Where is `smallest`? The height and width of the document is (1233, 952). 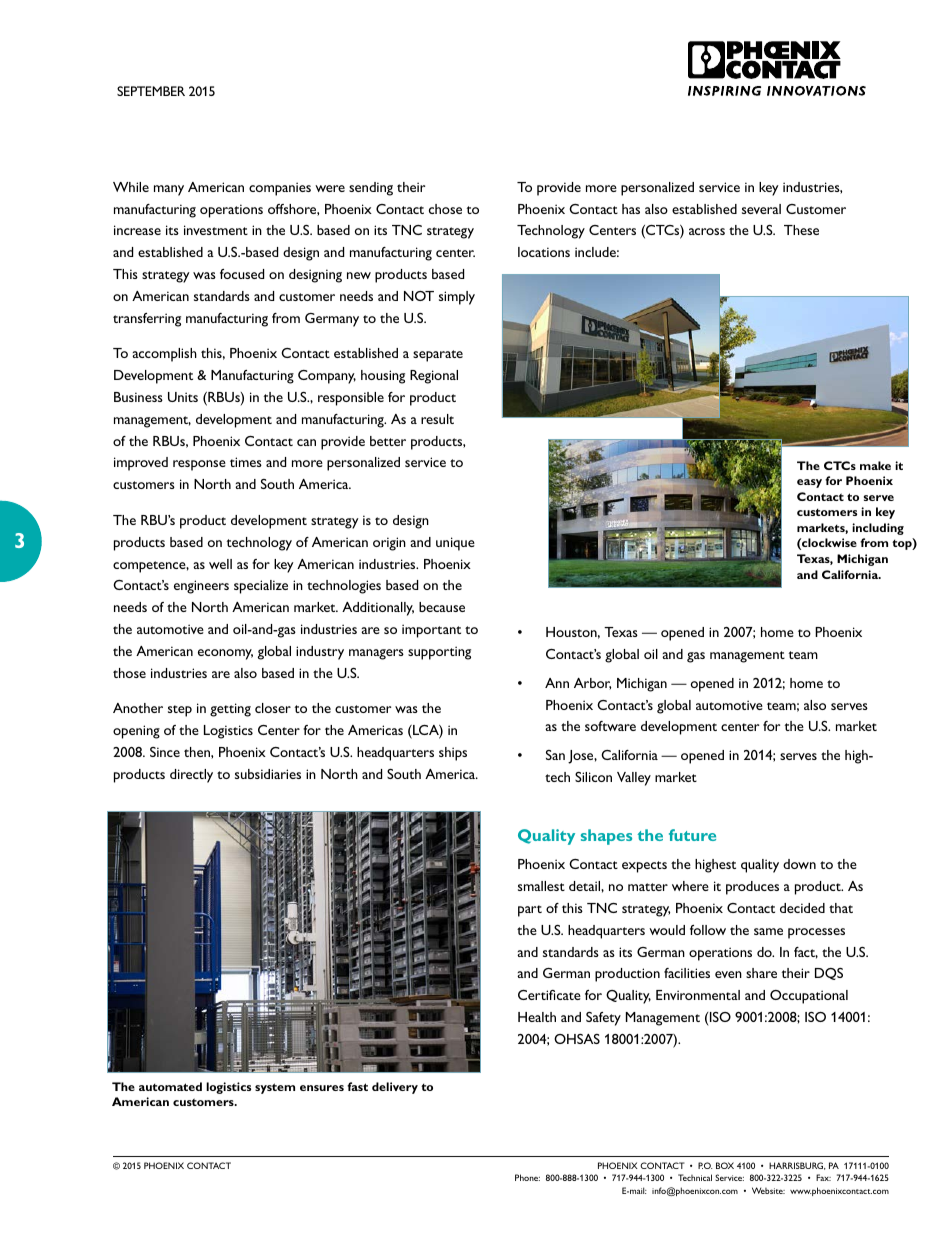 smallest is located at coordinates (541, 886).
